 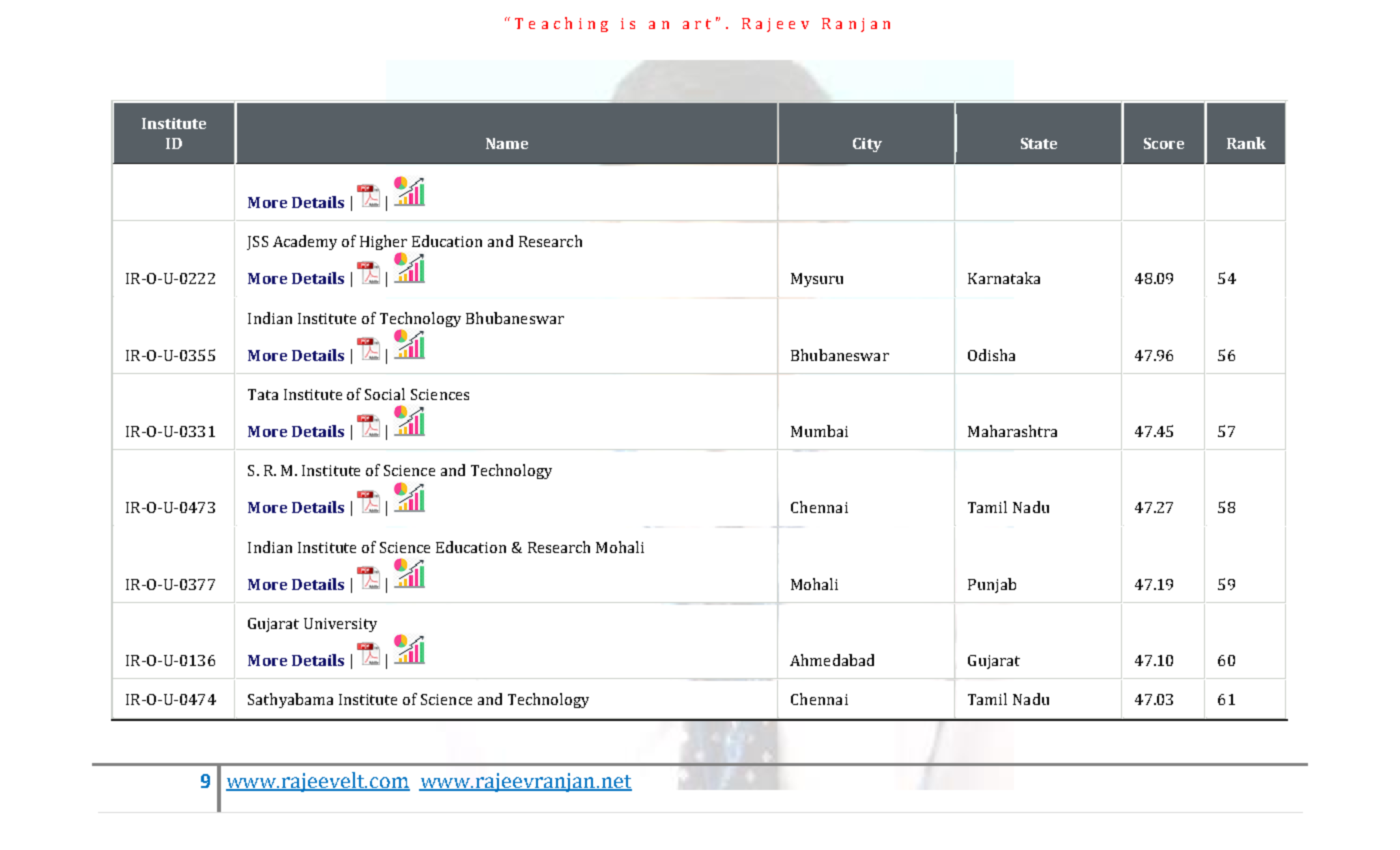 What do you see at coordinates (832, 660) in the image?
I see `Ahmedabad` at bounding box center [832, 660].
